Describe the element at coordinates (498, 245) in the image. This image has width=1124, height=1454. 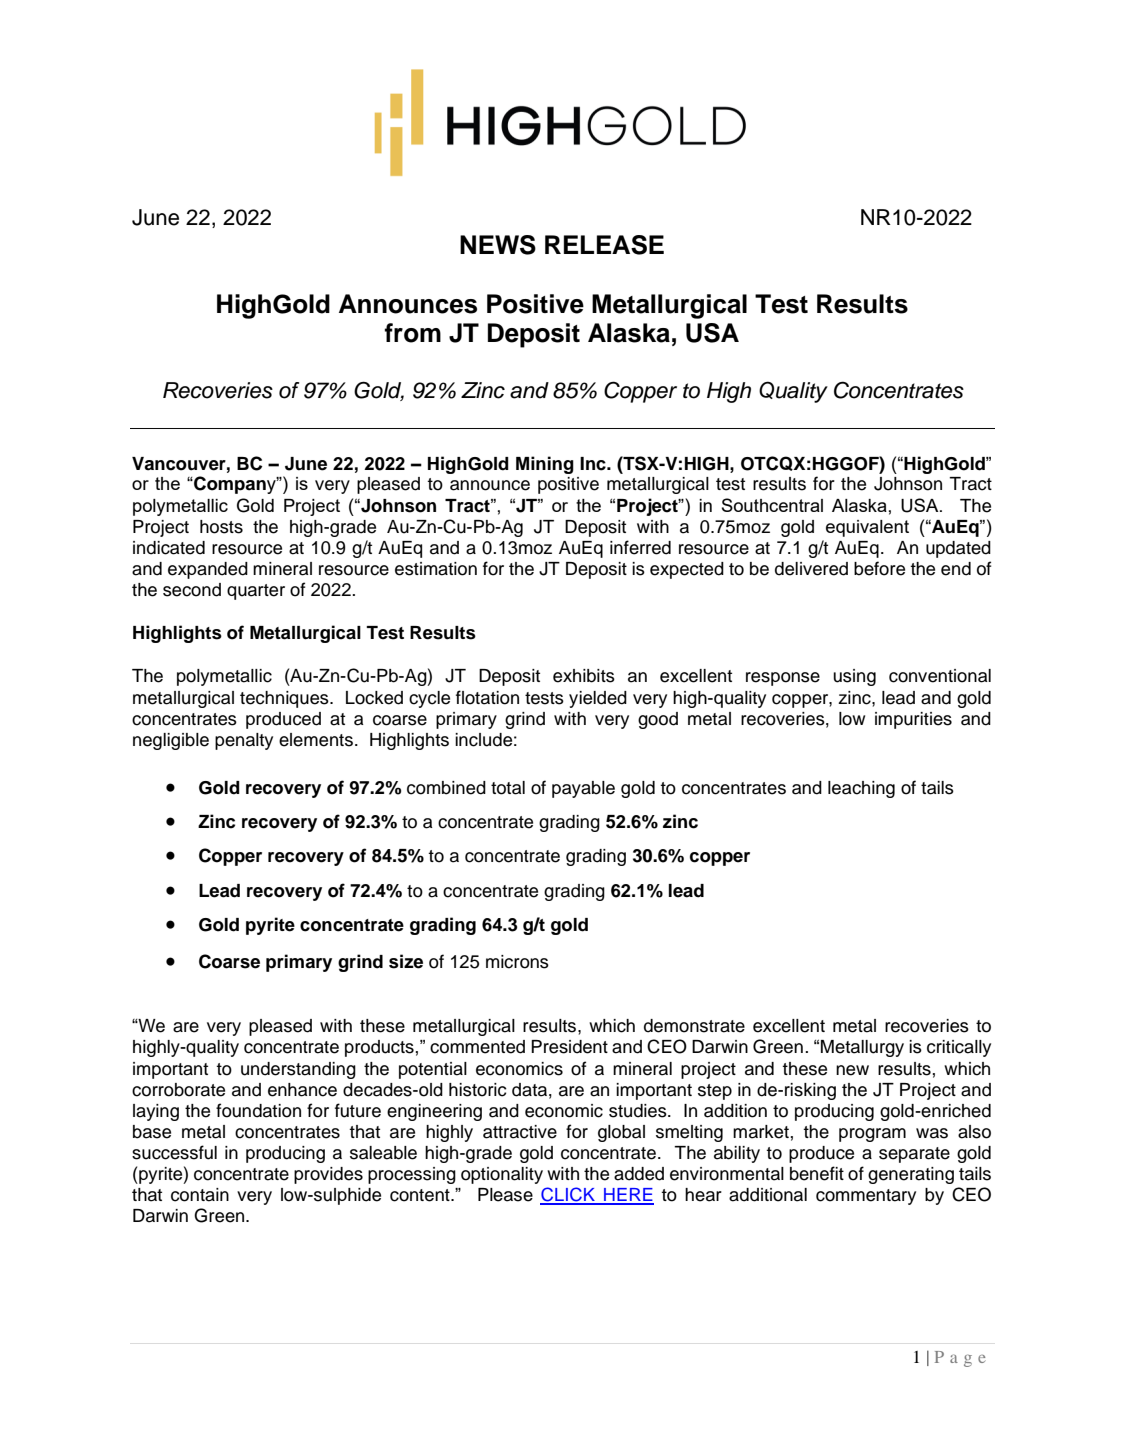
I see `NEWS` at that location.
